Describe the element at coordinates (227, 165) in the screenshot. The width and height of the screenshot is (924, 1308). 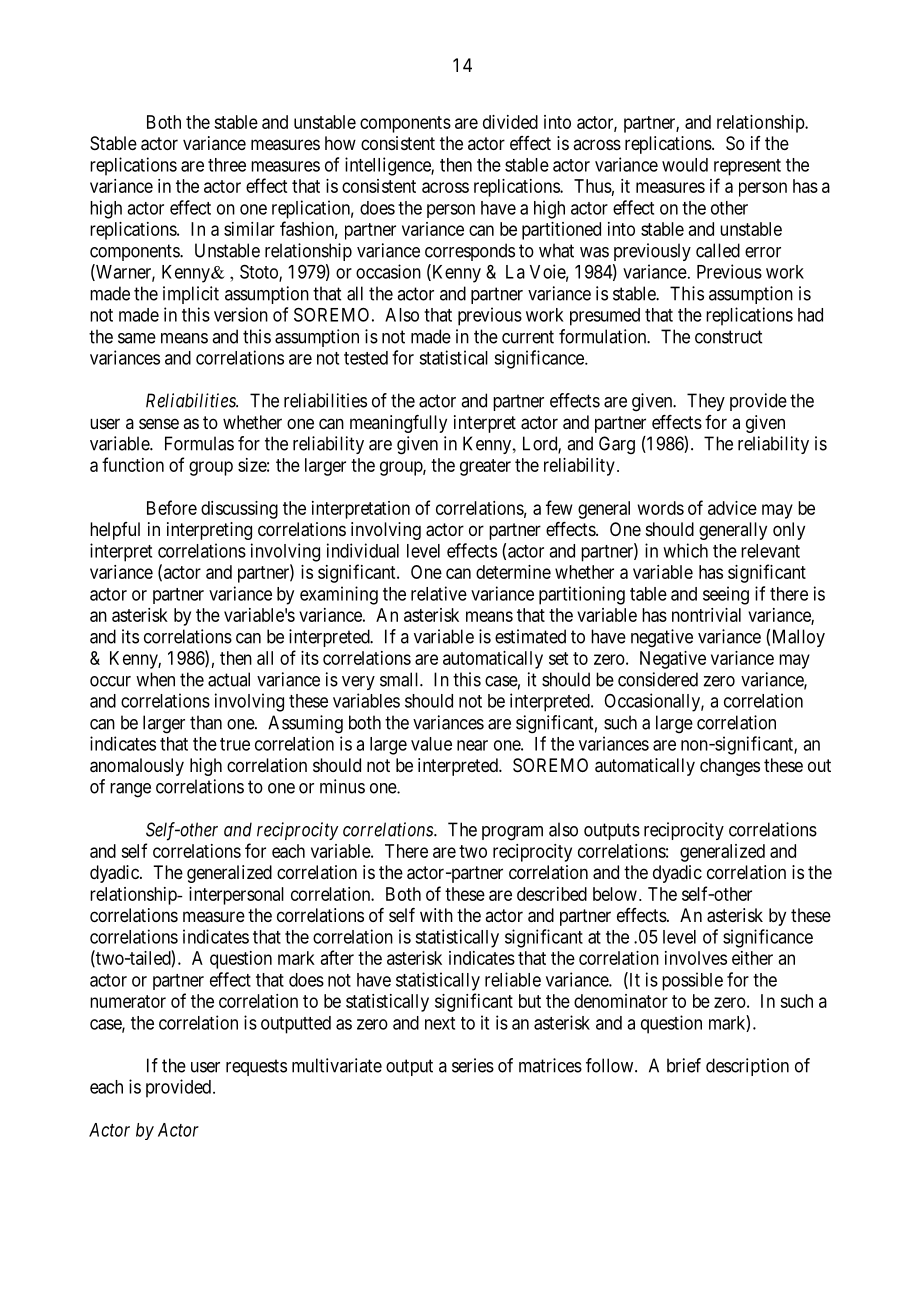
I see `three` at that location.
